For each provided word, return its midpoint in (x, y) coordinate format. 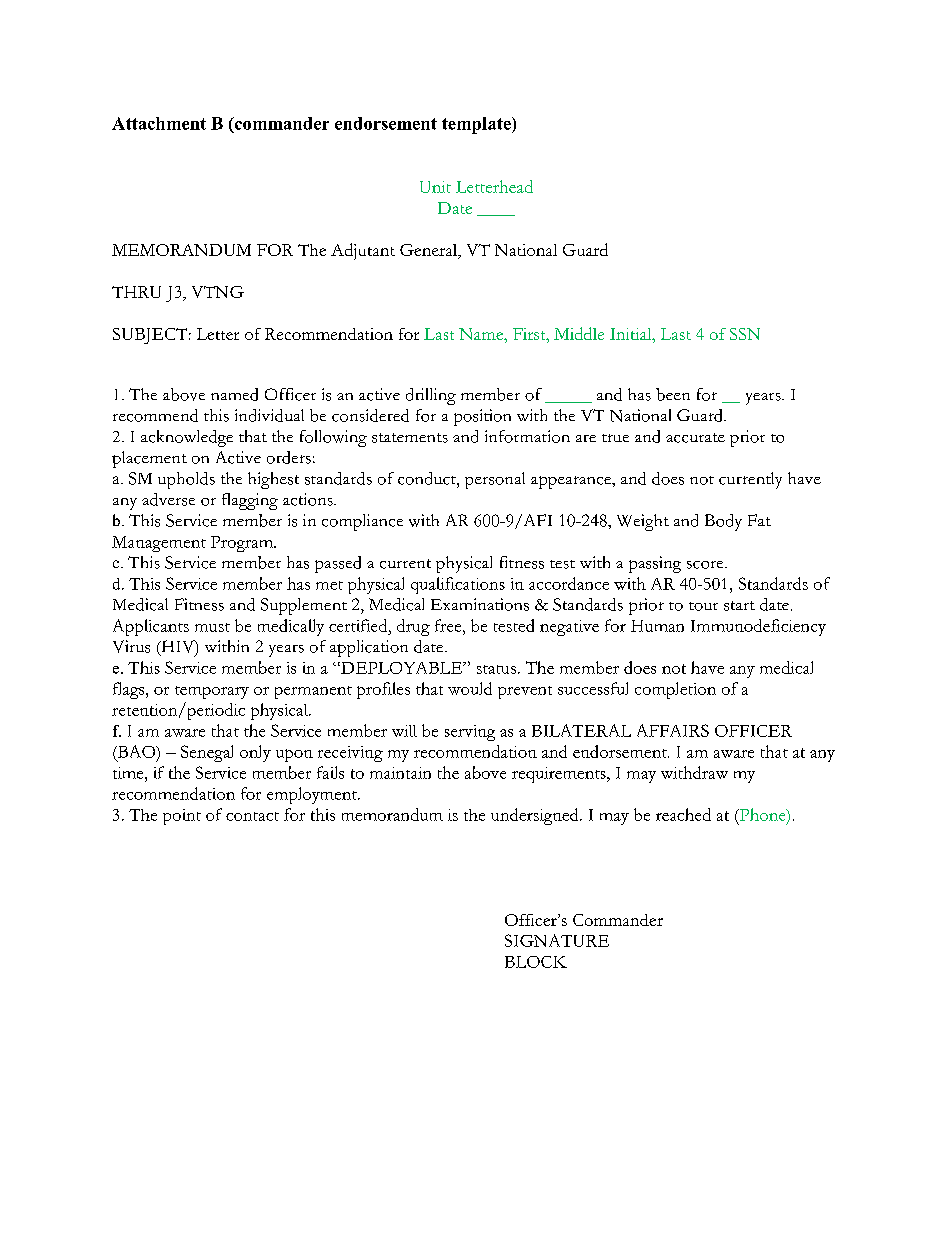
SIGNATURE (557, 940)
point (182, 817)
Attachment (159, 123)
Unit (435, 187)
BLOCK (536, 962)
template (477, 125)
